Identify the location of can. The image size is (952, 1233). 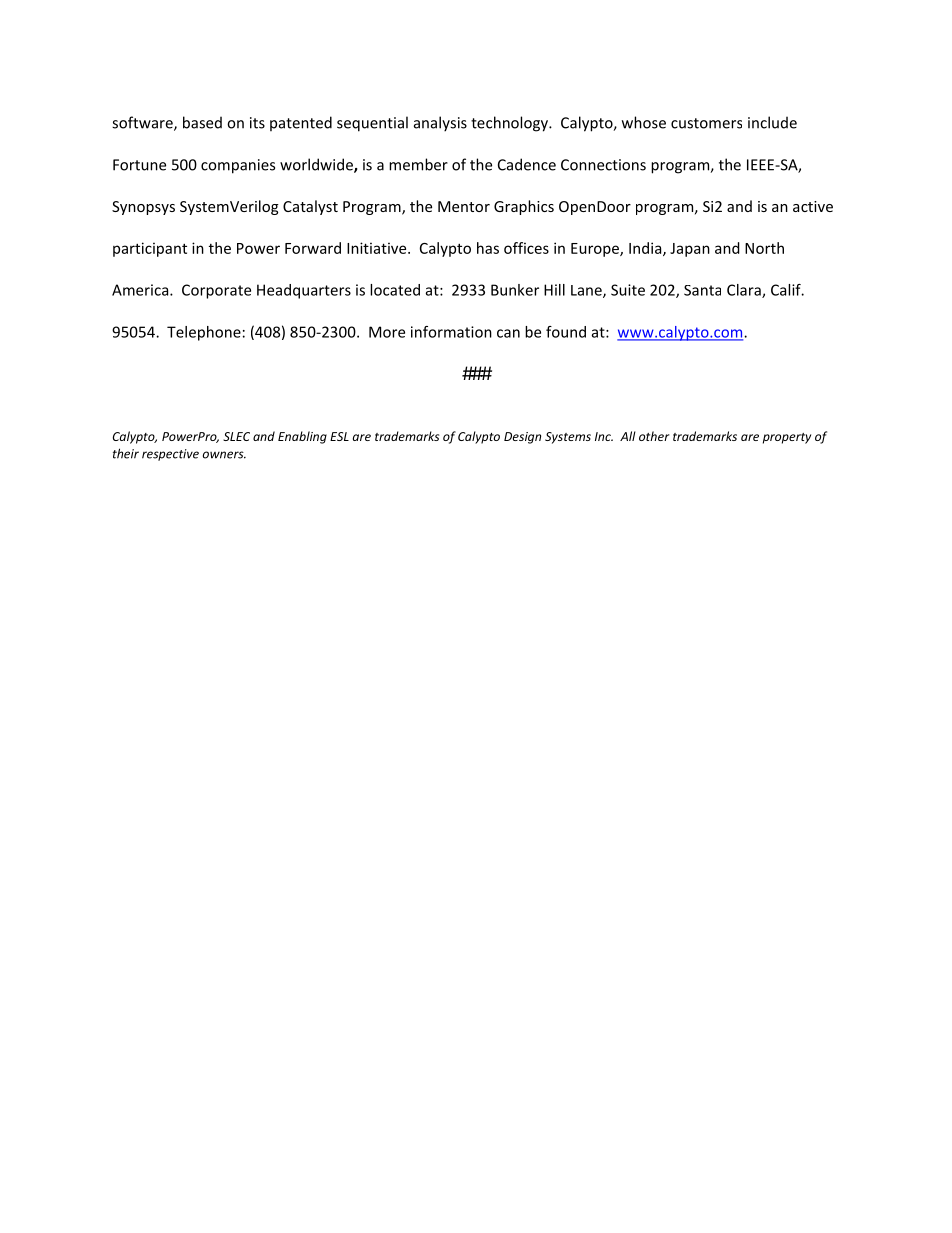
(508, 333).
